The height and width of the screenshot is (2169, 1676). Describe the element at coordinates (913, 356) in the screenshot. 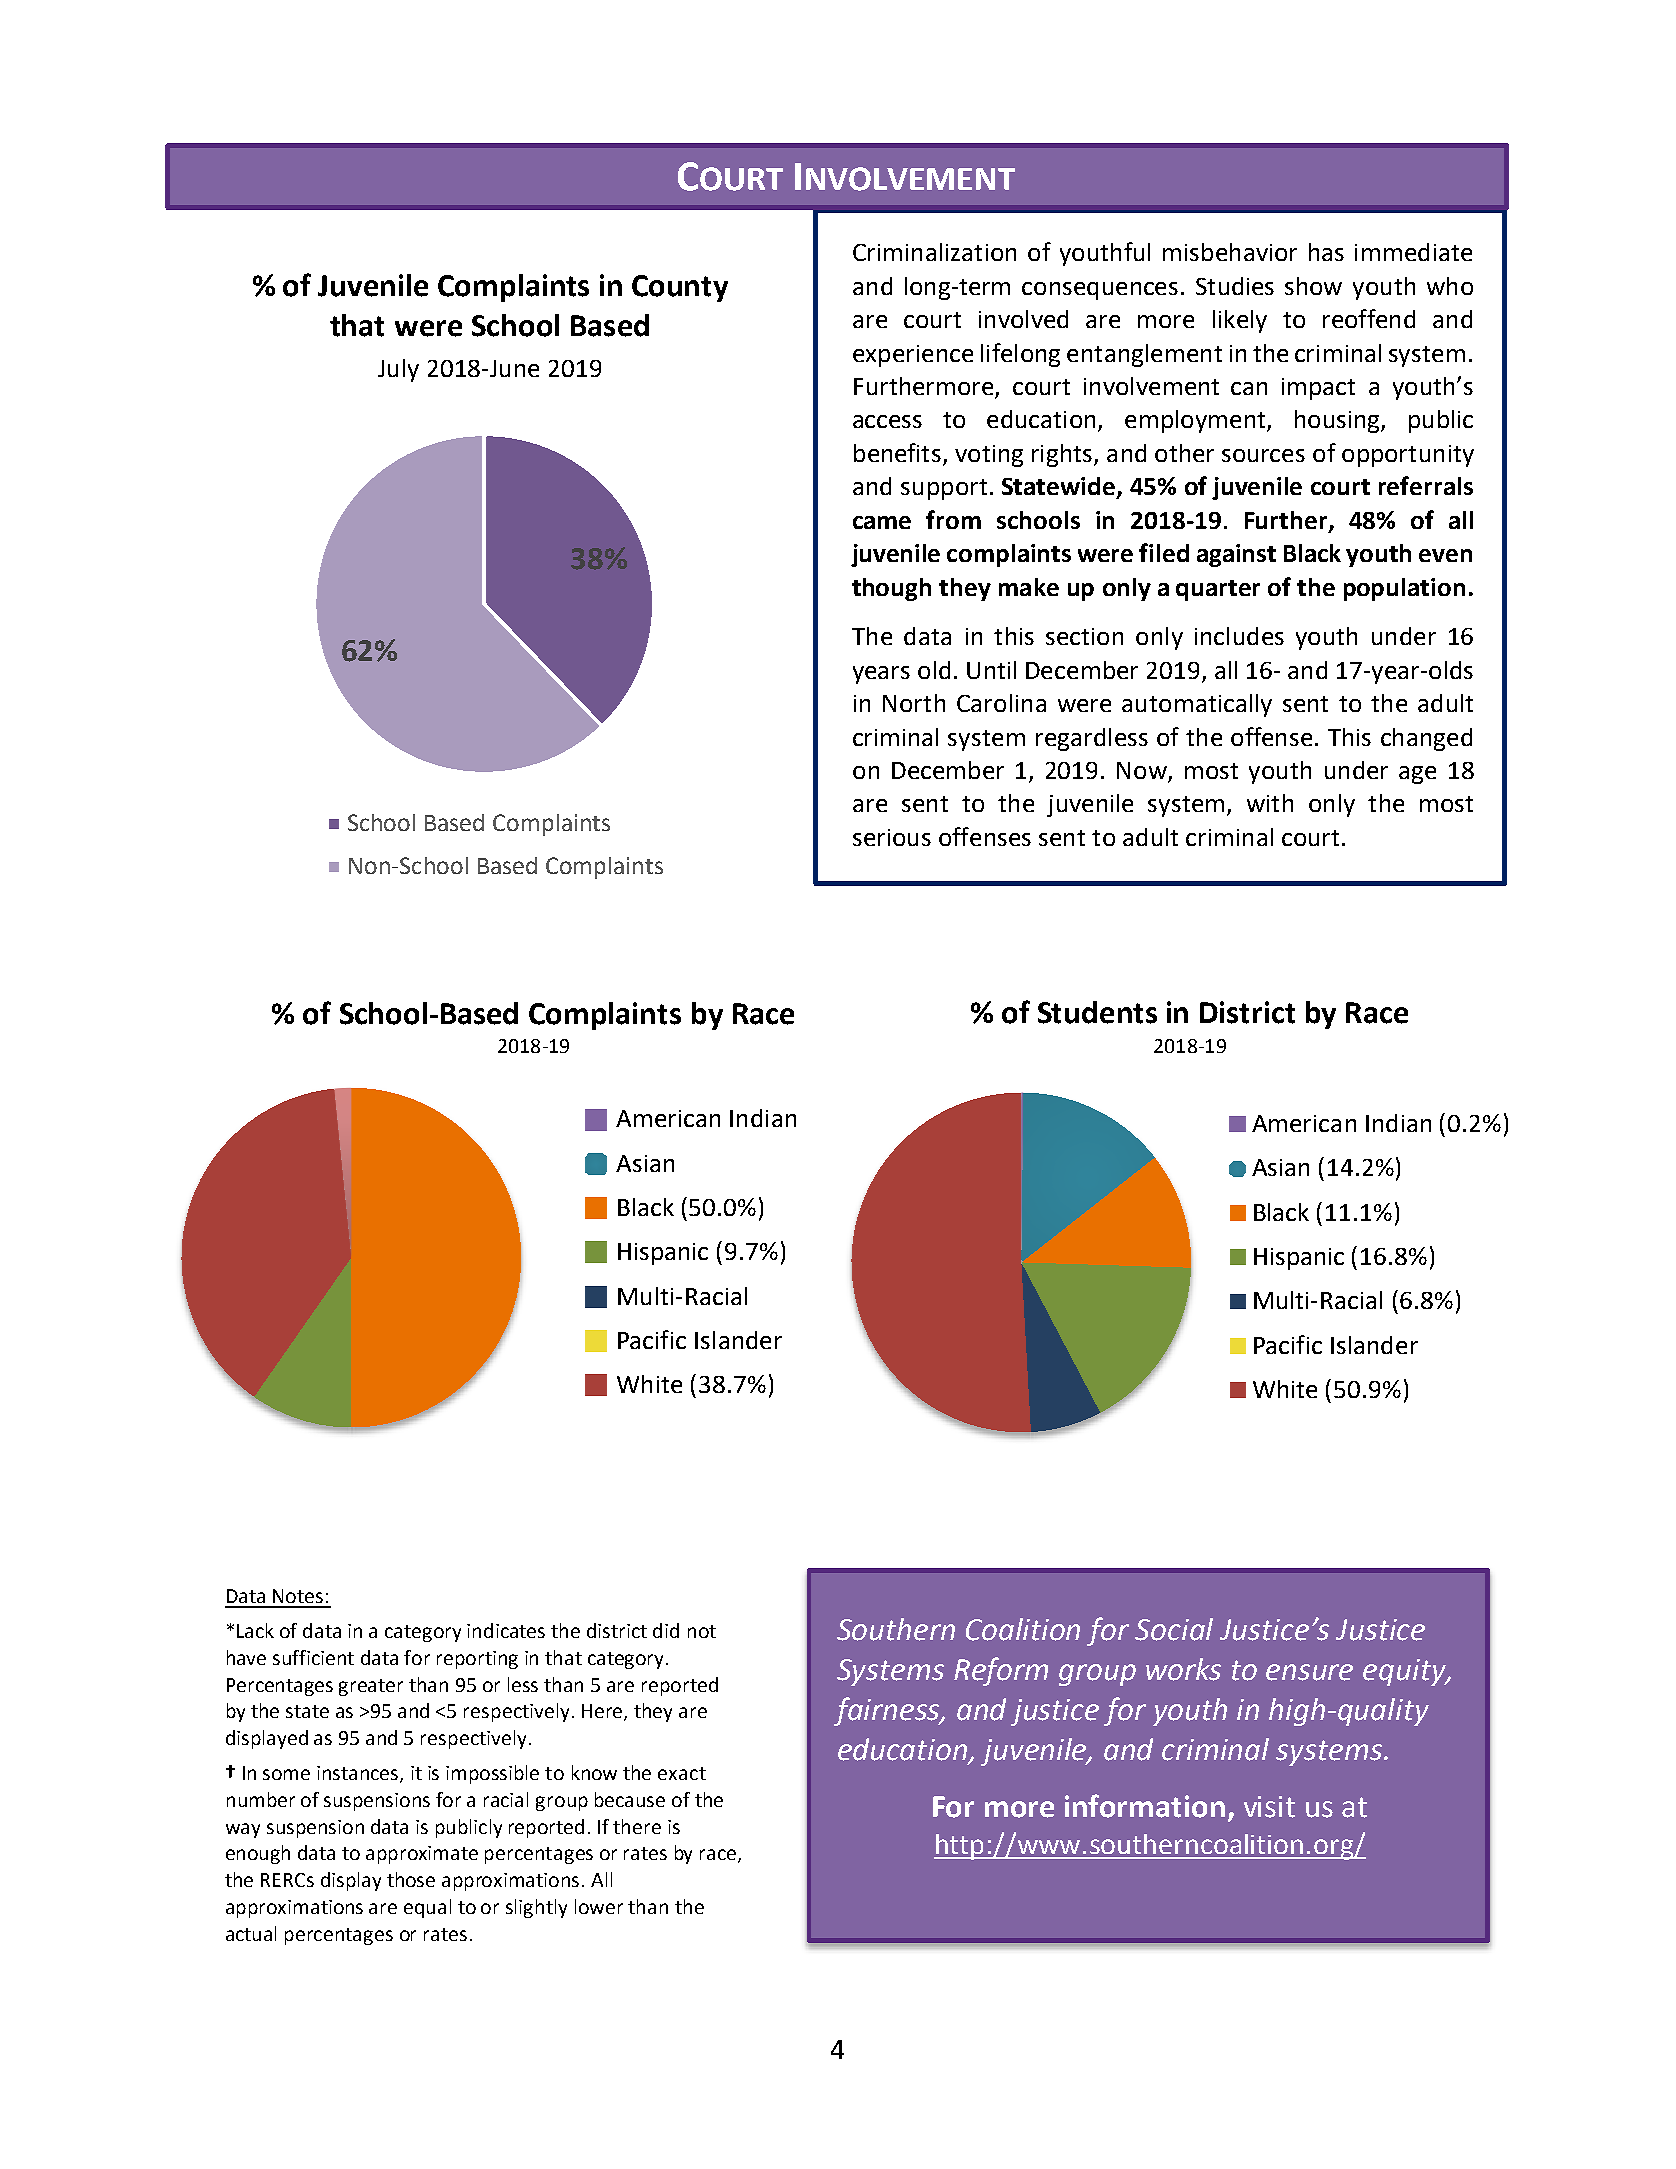

I see `experience` at that location.
